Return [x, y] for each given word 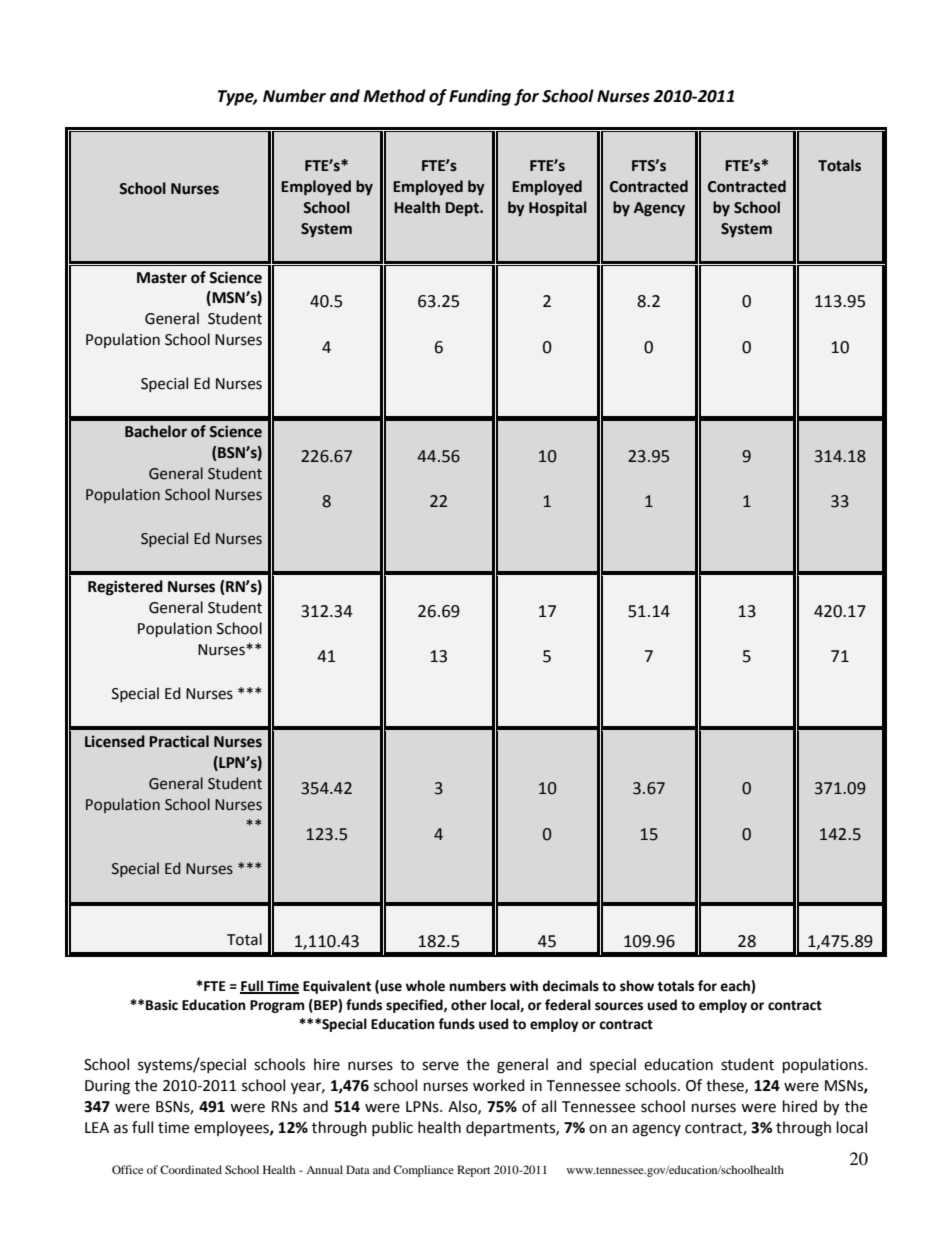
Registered [125, 588]
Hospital [558, 209]
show [637, 986]
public [392, 1128]
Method [394, 96]
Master [162, 278]
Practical [179, 741]
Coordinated [191, 1169]
